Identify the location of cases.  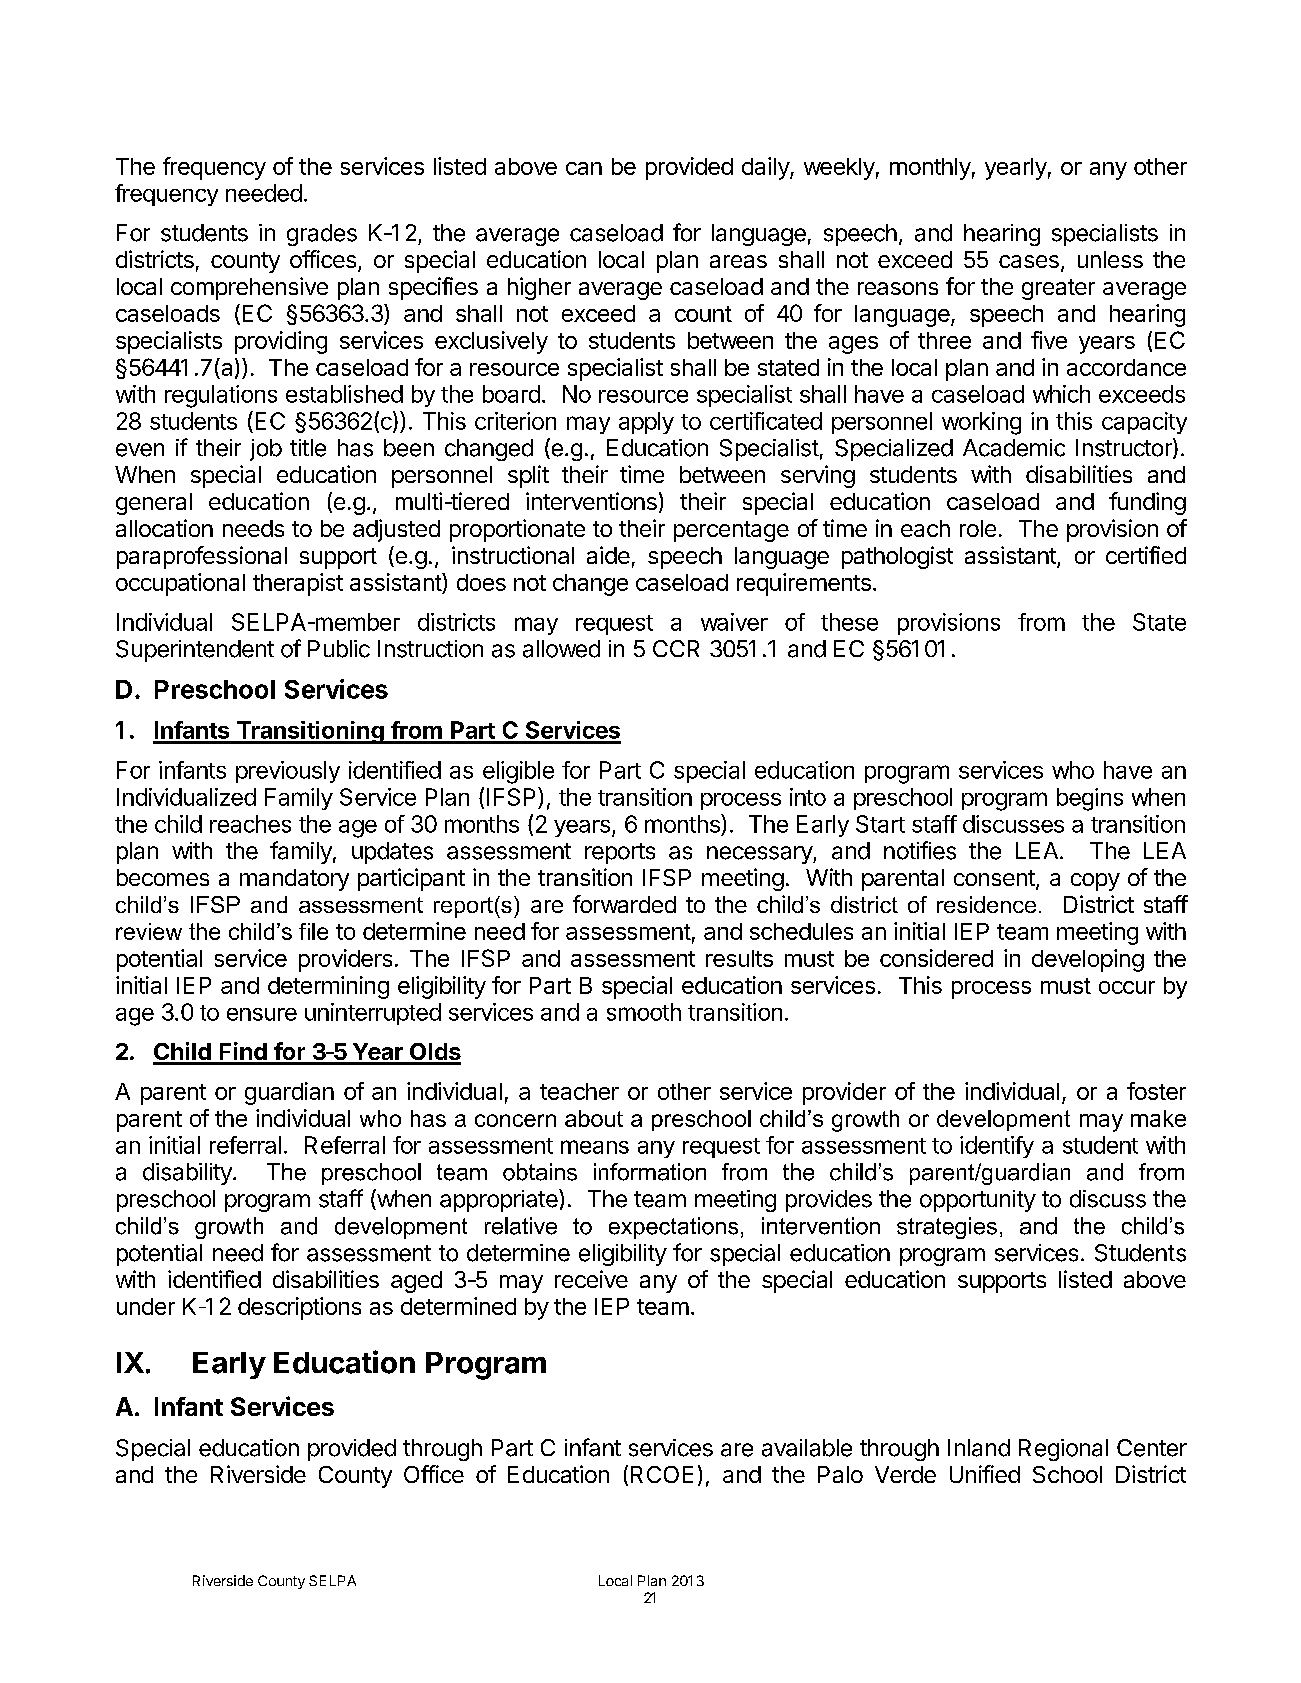
(1029, 261).
